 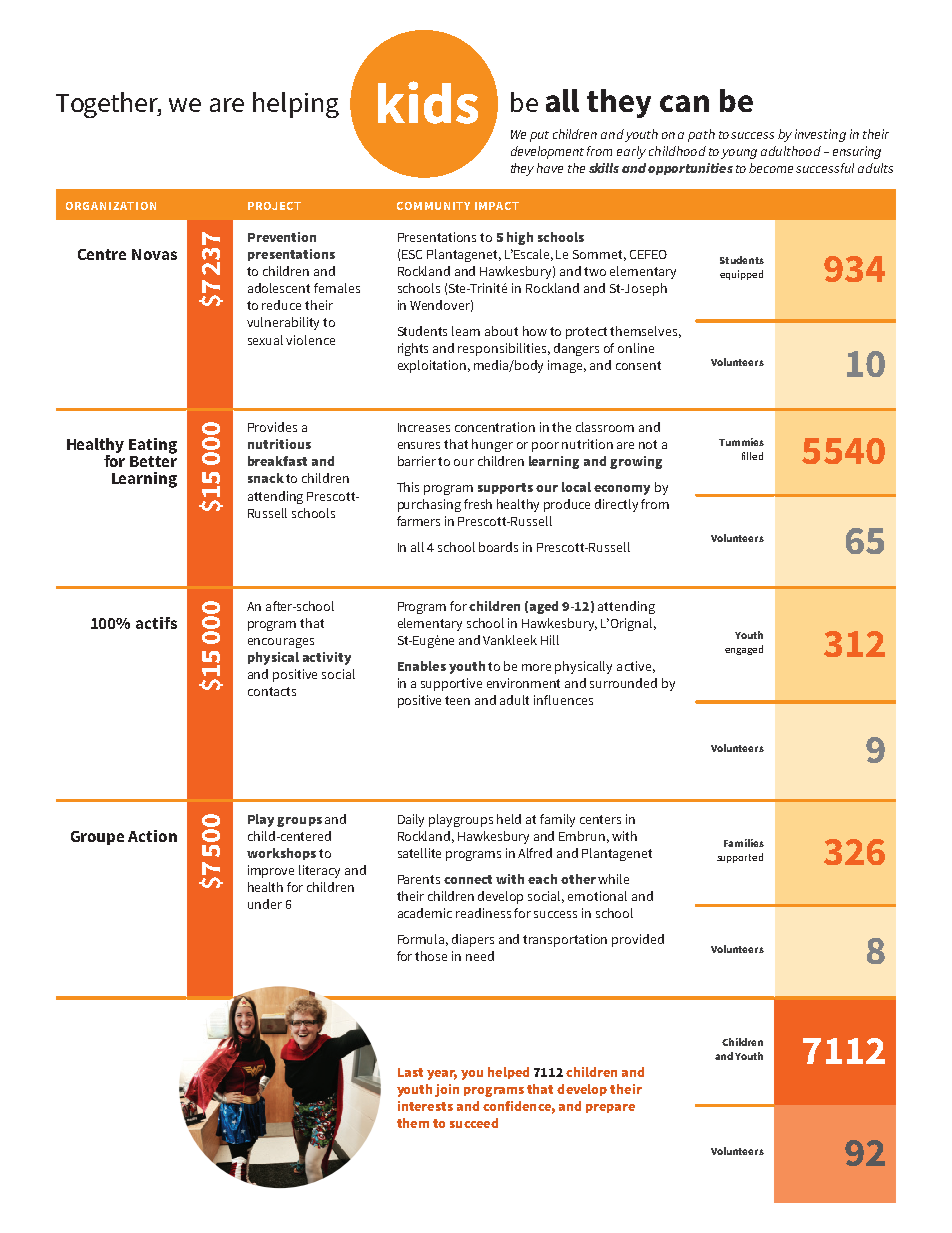 I want to click on prepare, so click(x=610, y=1108).
